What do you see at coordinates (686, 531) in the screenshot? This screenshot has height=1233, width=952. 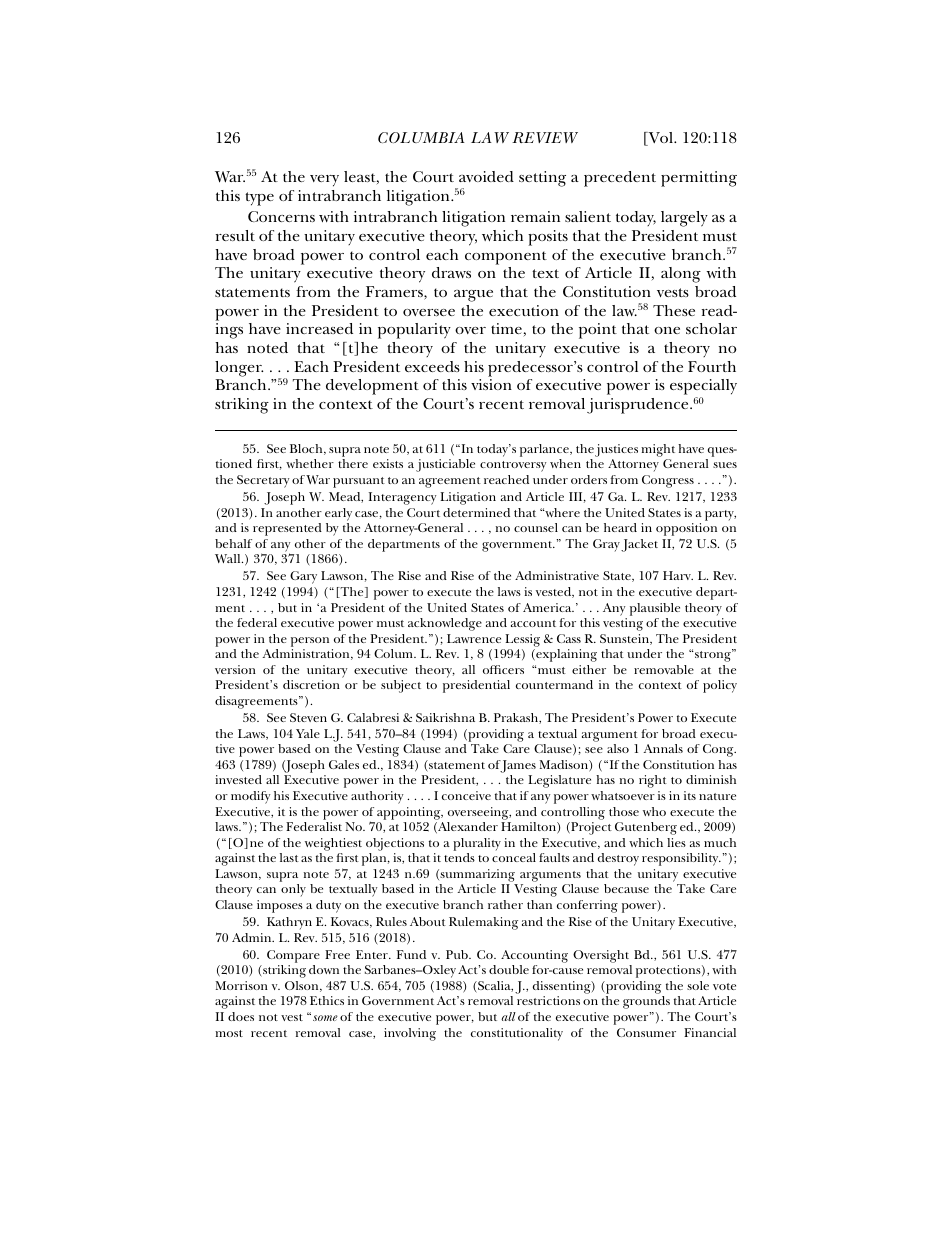 I see `opposition` at bounding box center [686, 531].
